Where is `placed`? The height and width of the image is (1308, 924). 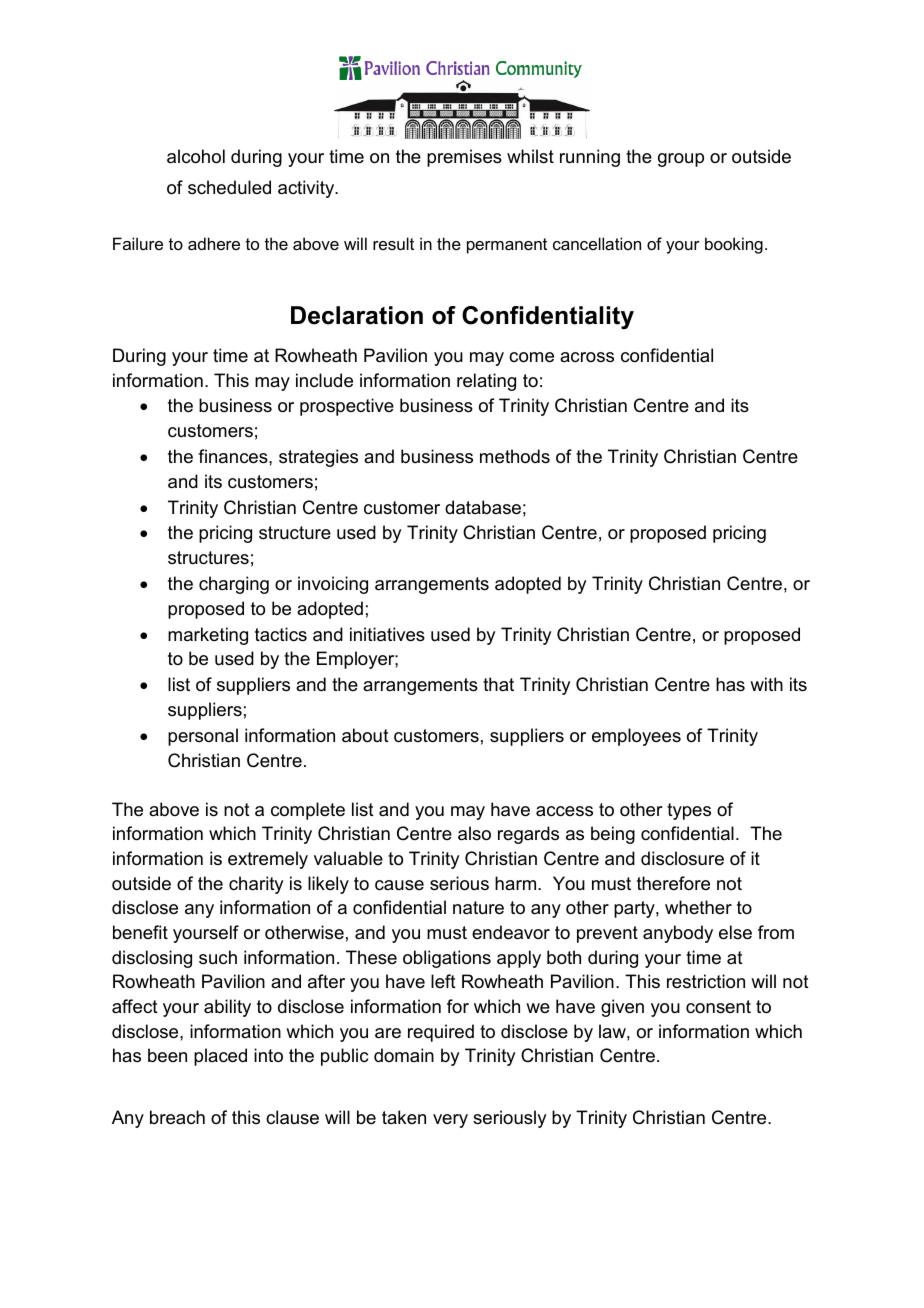 placed is located at coordinates (220, 1057).
